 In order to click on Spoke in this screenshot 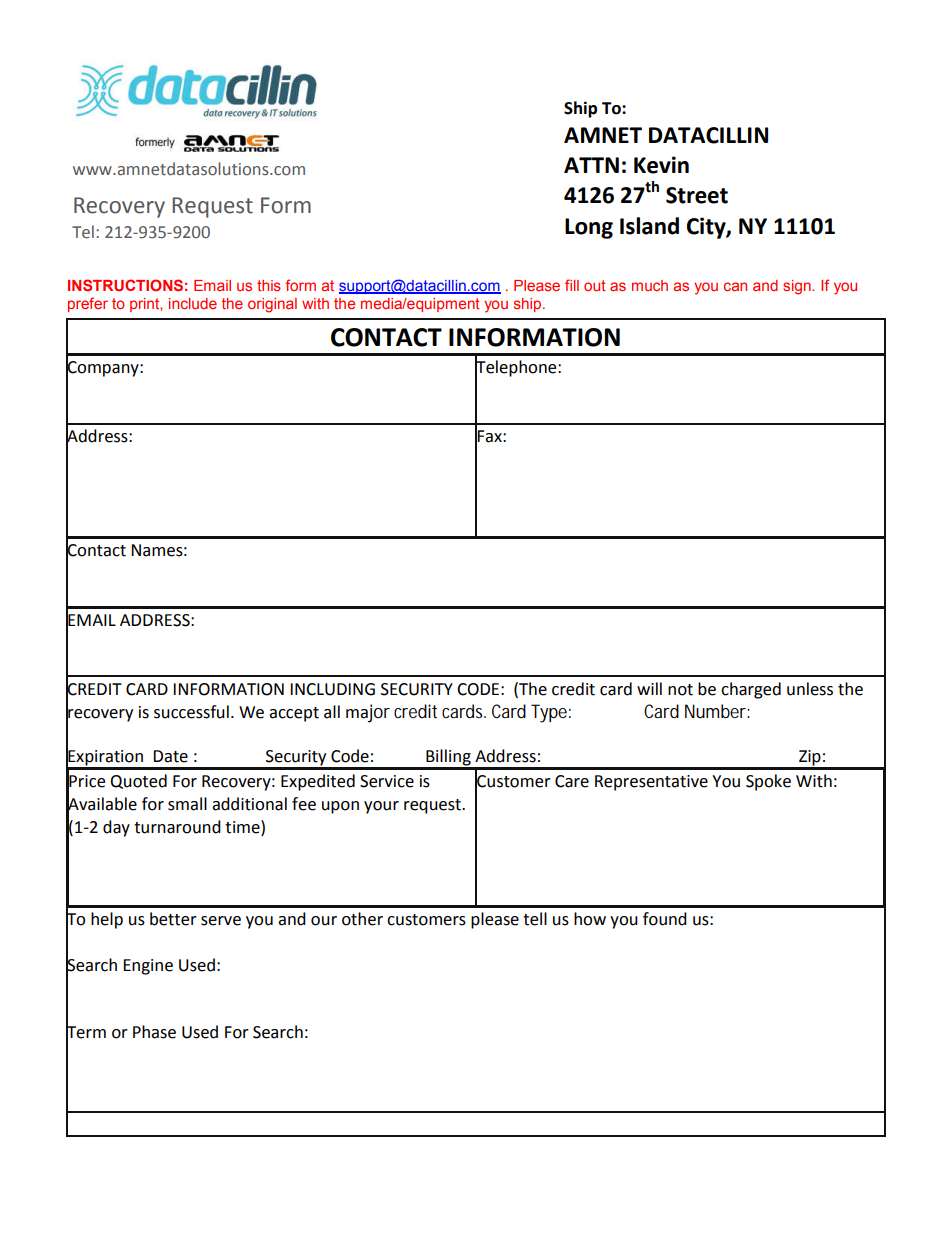, I will do `click(768, 782)`.
